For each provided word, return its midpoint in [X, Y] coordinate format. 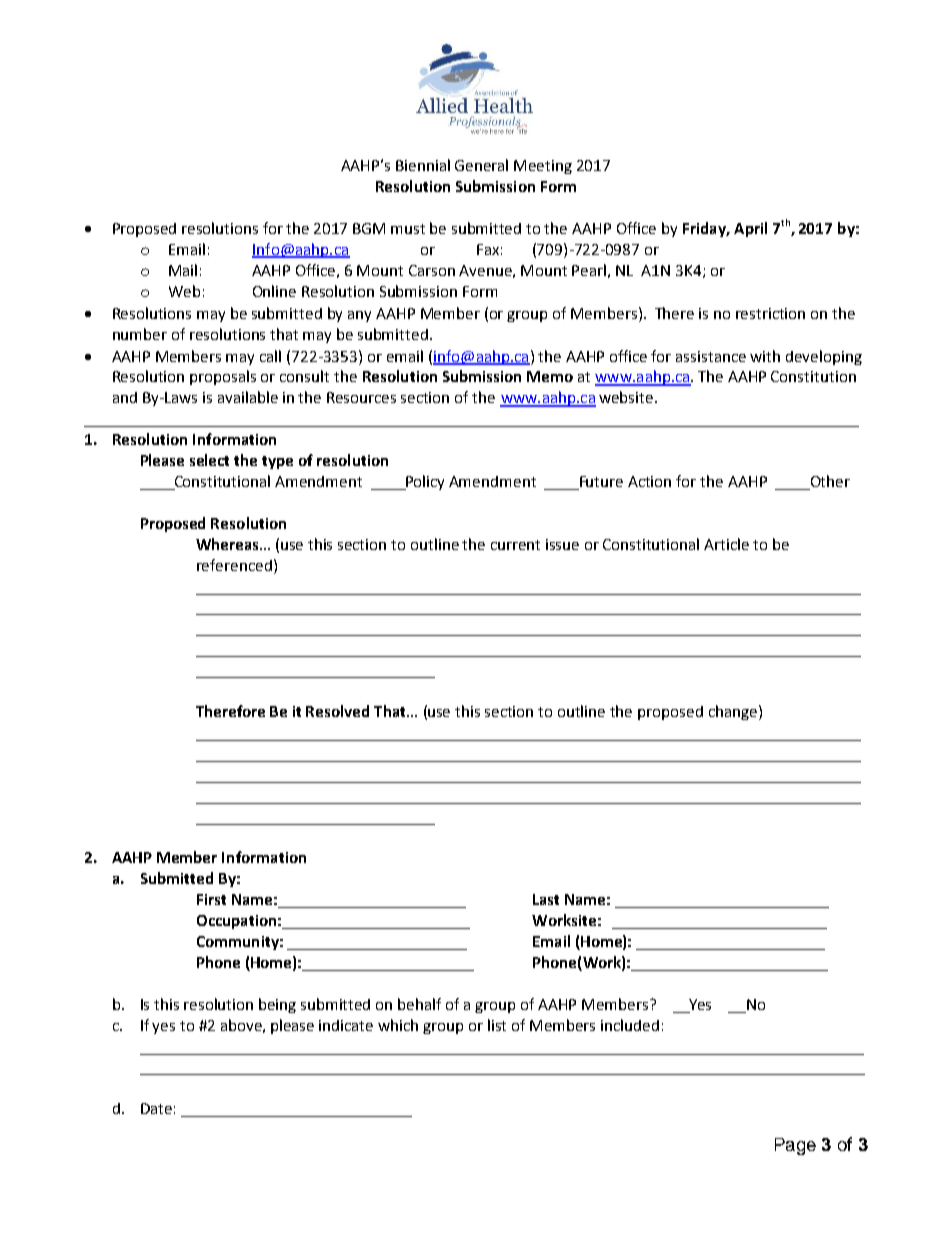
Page [795, 1146]
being [277, 1005]
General [481, 165]
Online [274, 291]
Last [546, 899]
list [497, 1025]
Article [726, 544]
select [209, 460]
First [211, 899]
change [733, 712]
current [515, 545]
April [750, 229]
